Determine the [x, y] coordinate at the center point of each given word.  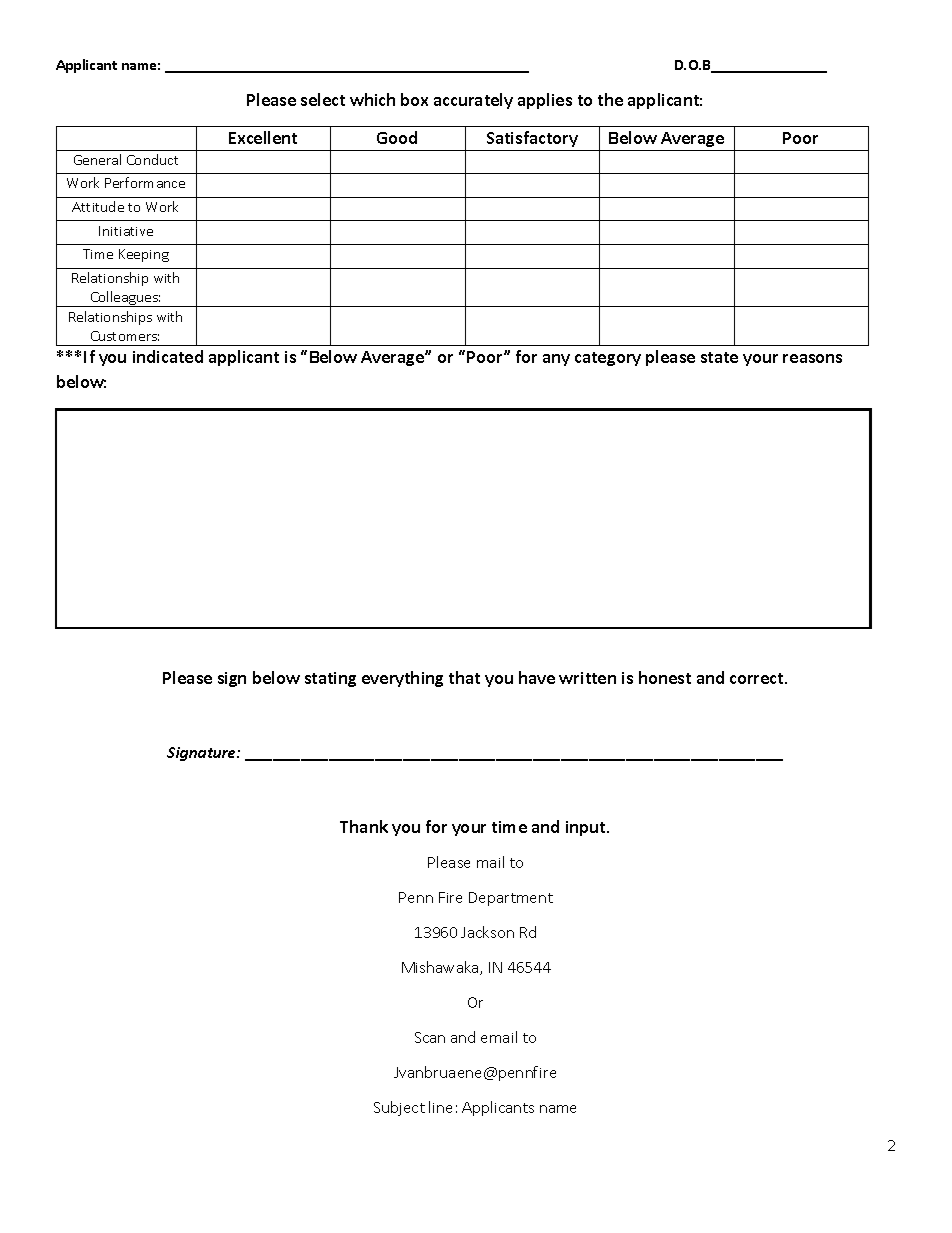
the [610, 99]
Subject [399, 1108]
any [556, 360]
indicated [168, 356]
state [719, 357]
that [464, 677]
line [440, 1107]
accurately [473, 101]
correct [758, 678]
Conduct [152, 159]
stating [330, 679]
